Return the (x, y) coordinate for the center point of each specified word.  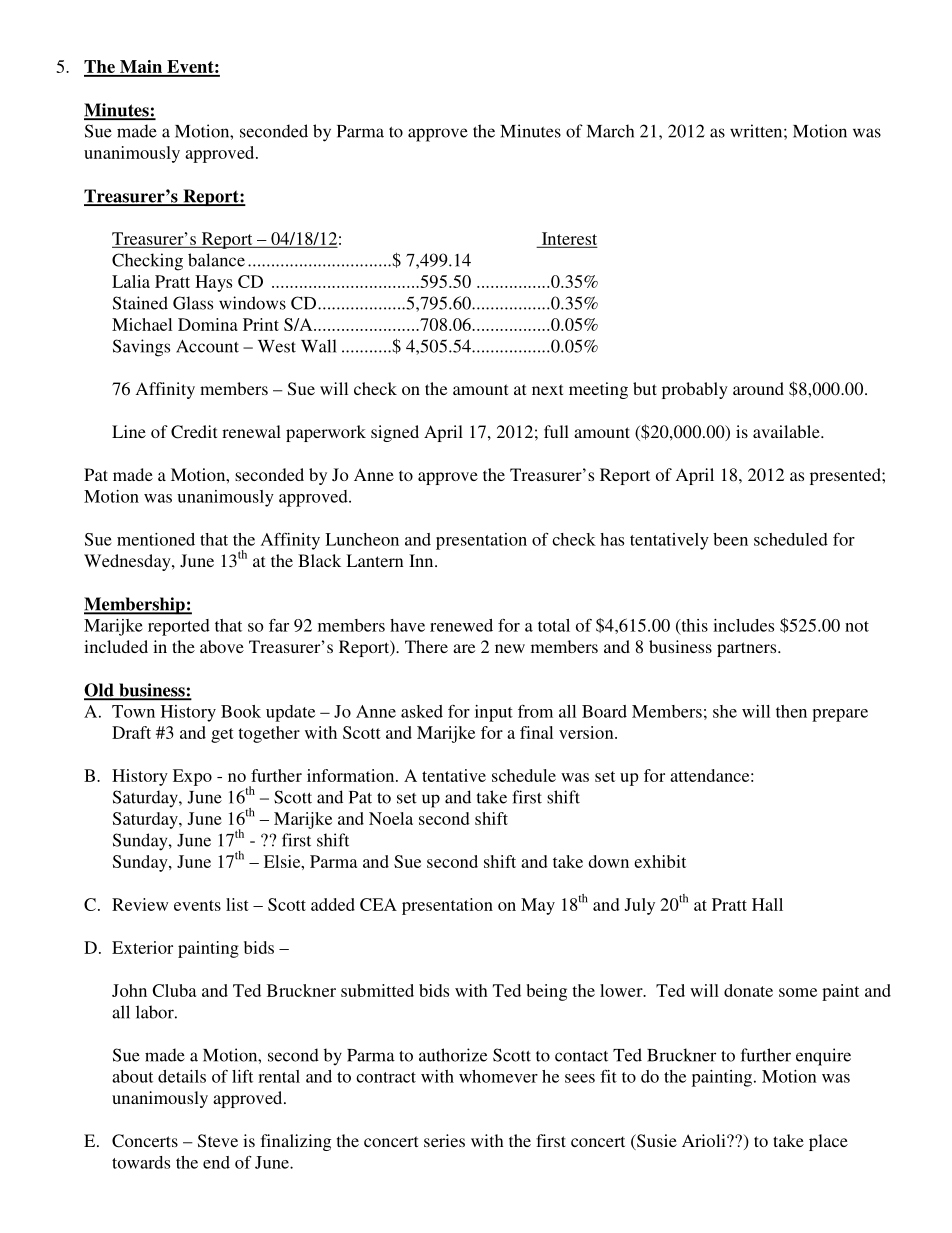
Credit (194, 432)
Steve (218, 1141)
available (787, 431)
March (610, 131)
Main (141, 68)
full (556, 431)
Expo (192, 777)
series (444, 1140)
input (494, 713)
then (791, 711)
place (828, 1142)
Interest (568, 239)
